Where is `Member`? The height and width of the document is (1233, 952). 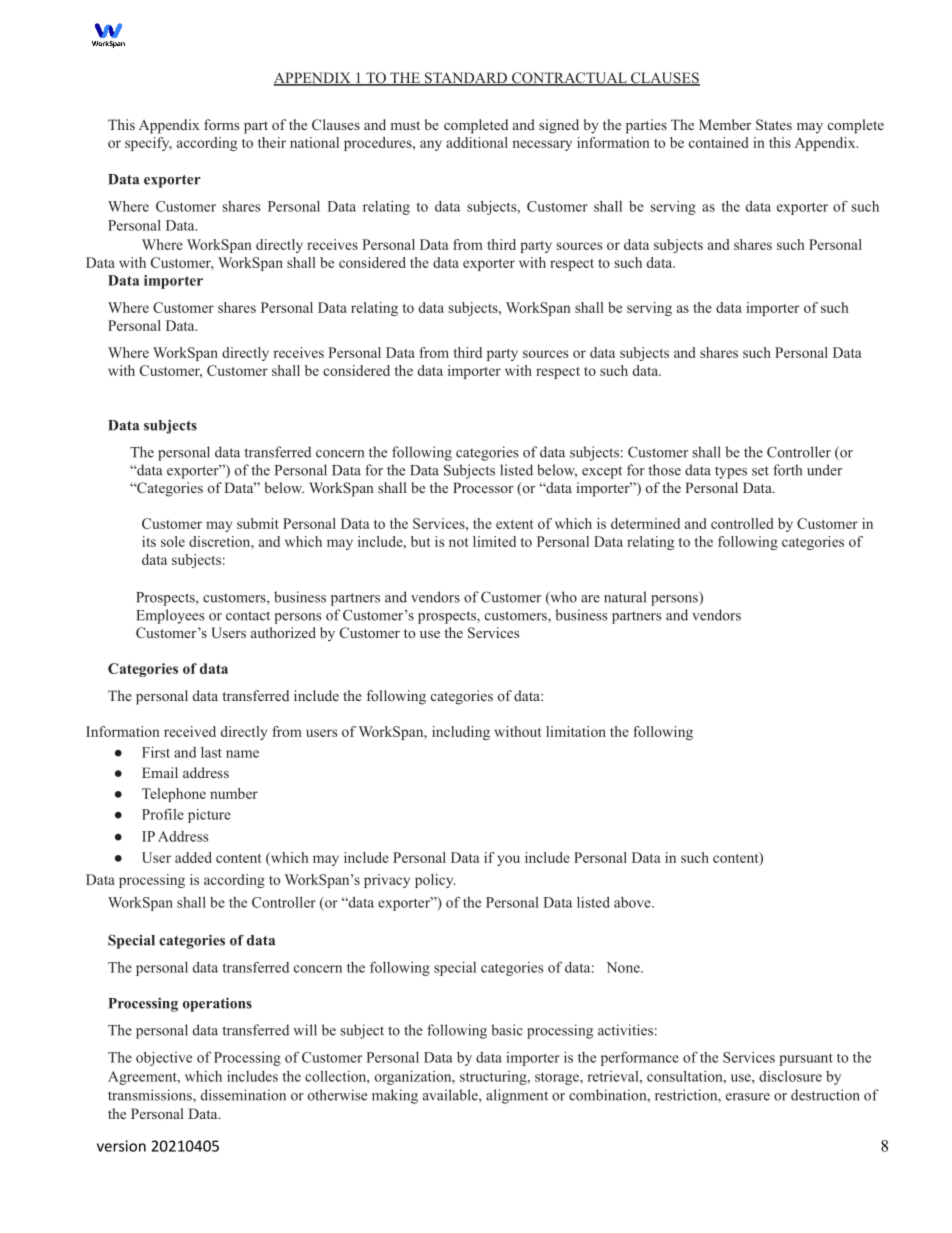
Member is located at coordinates (725, 124).
